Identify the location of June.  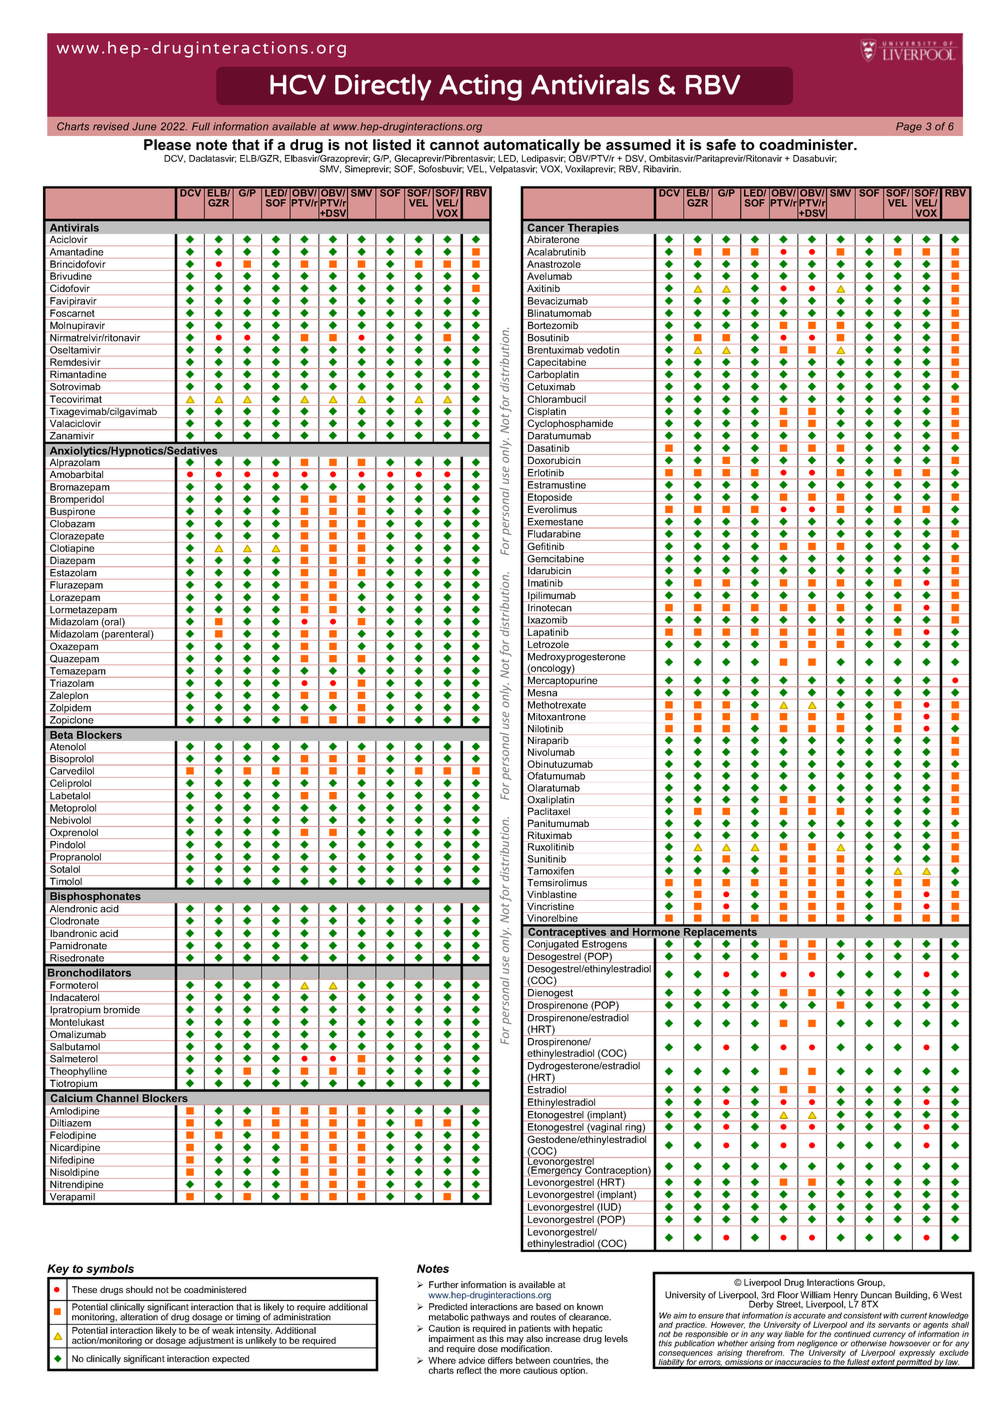
(144, 126).
